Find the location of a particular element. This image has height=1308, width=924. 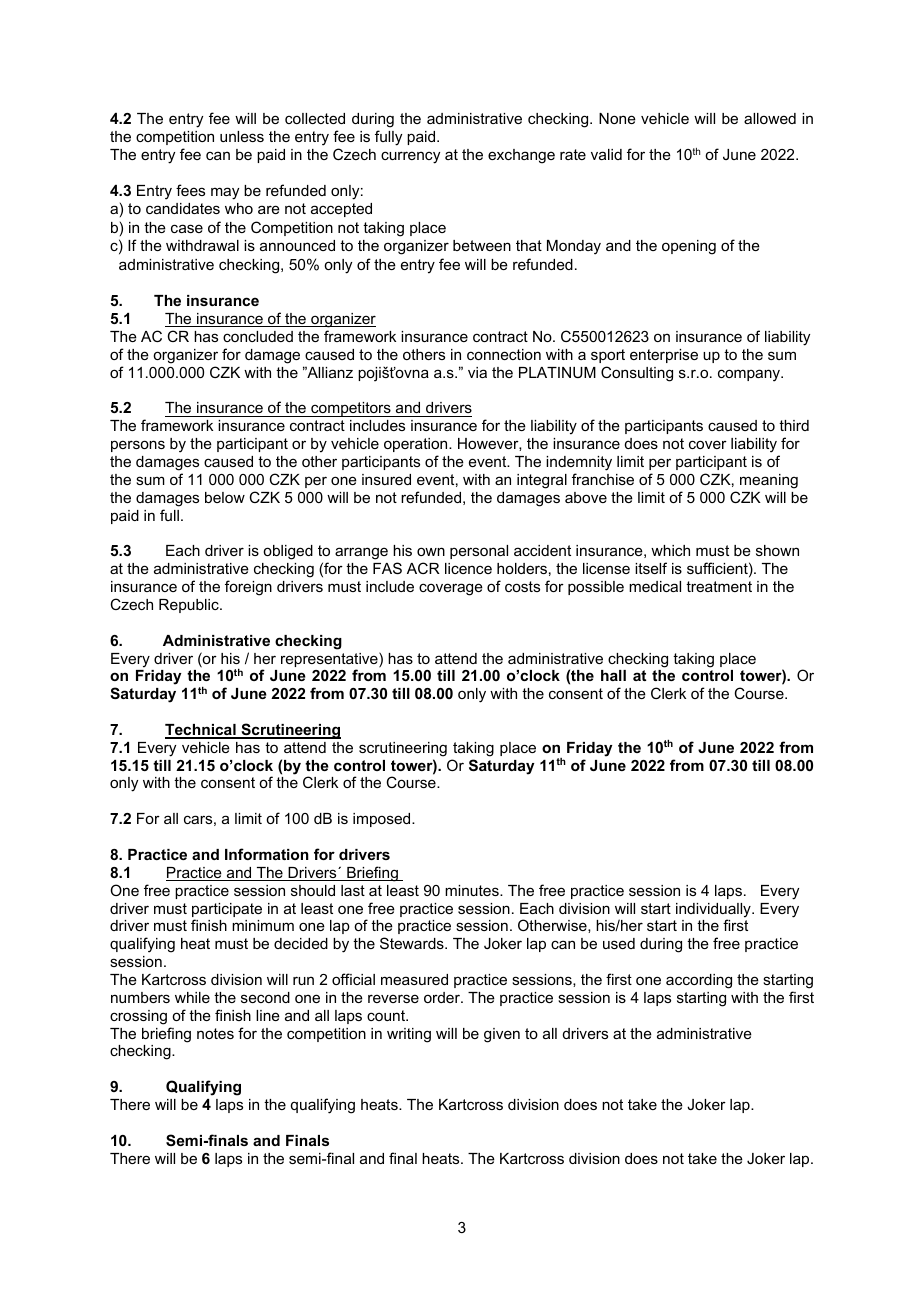

according is located at coordinates (699, 981).
